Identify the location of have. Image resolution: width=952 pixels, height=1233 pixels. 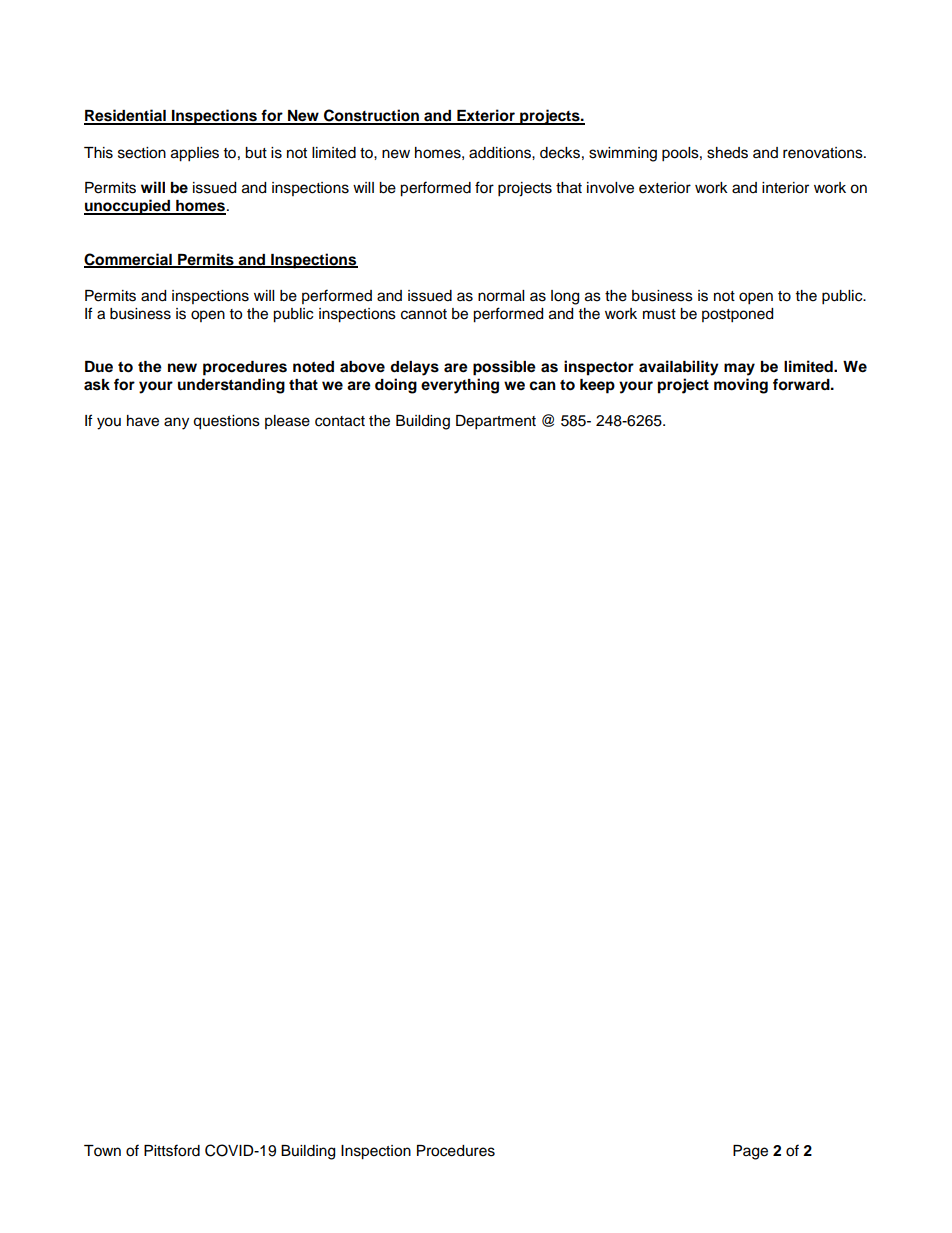
(143, 421).
